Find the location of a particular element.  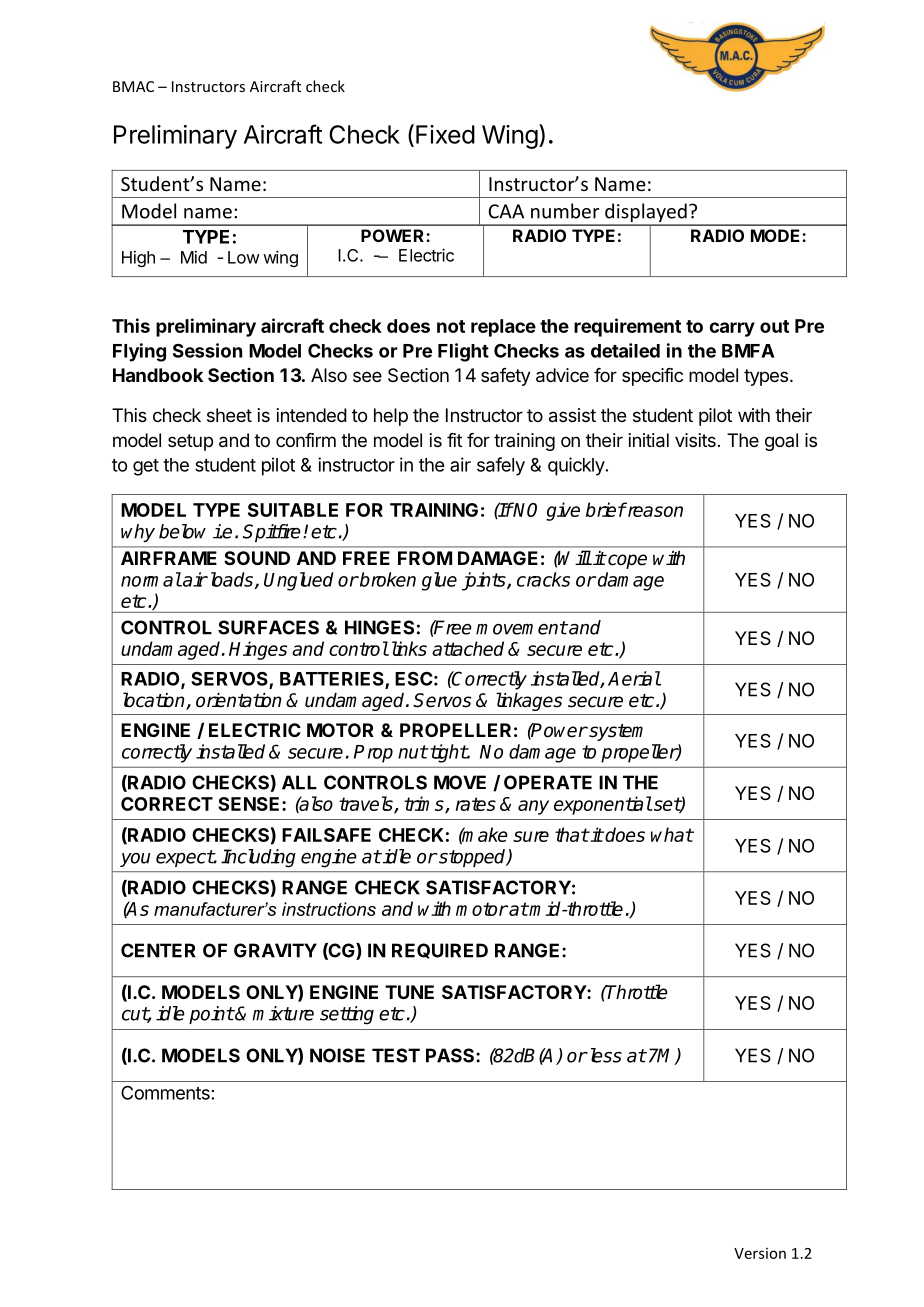

number is located at coordinates (565, 211).
